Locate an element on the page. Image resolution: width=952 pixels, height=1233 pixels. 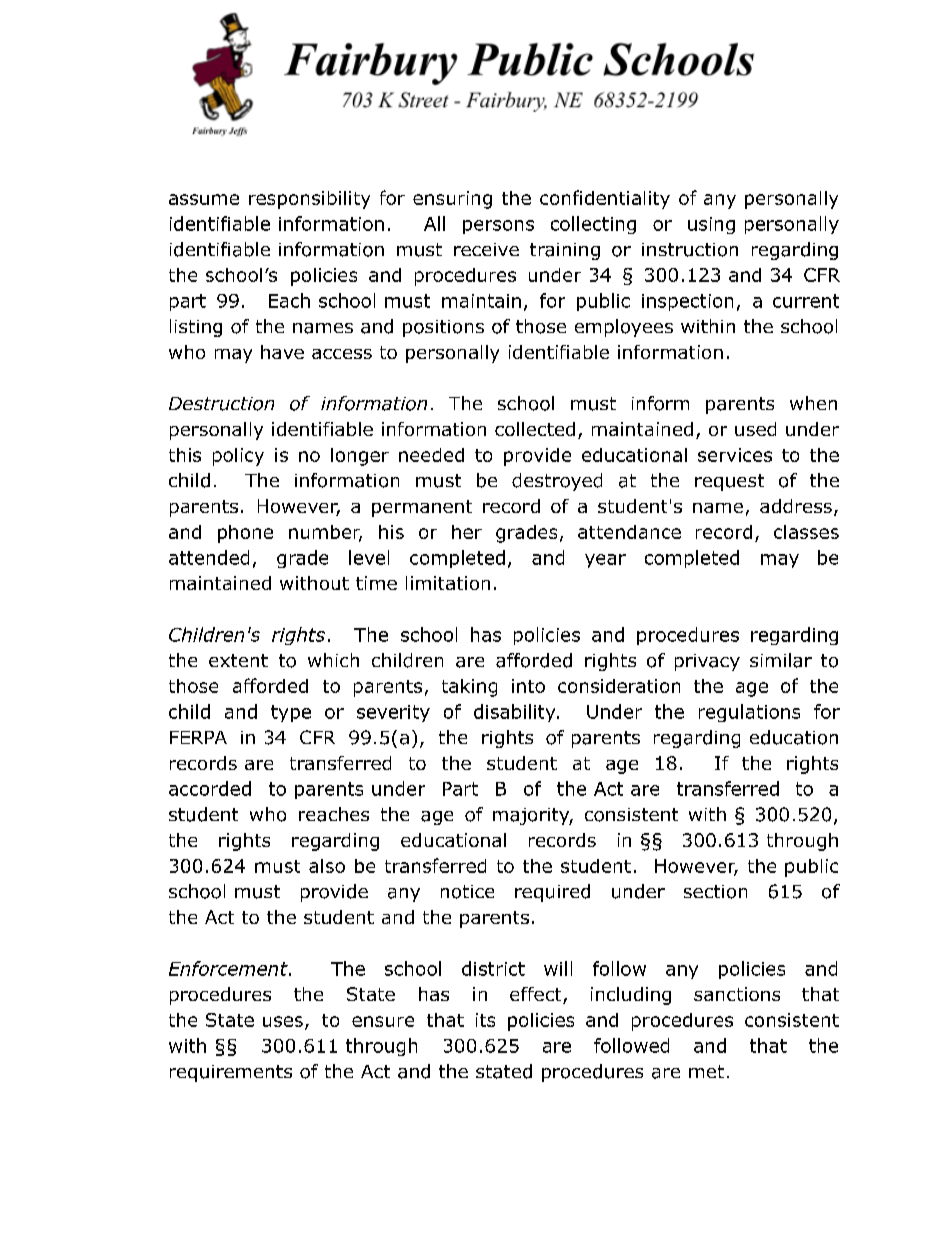
also is located at coordinates (327, 866).
